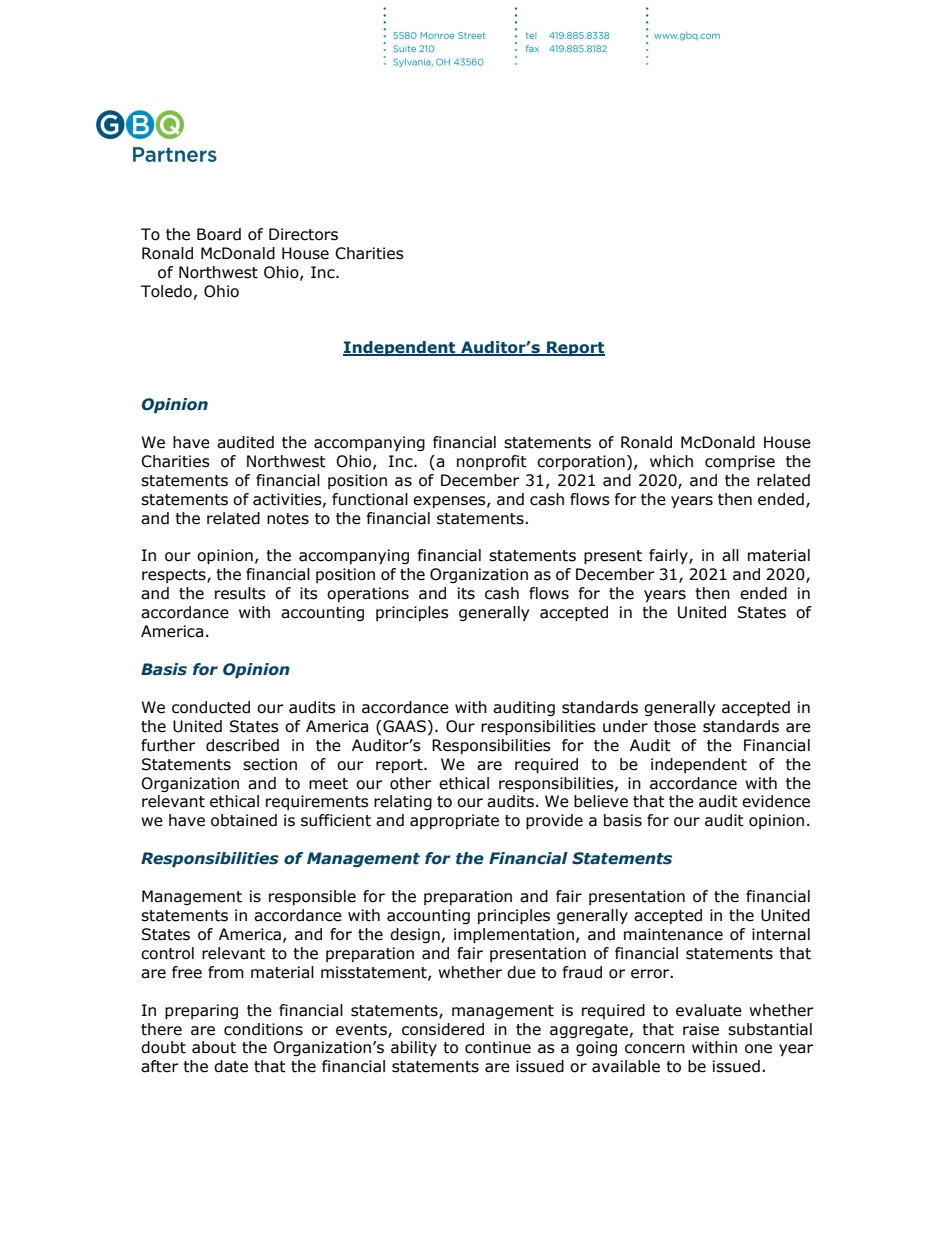  Describe the element at coordinates (219, 234) in the image. I see `Board` at that location.
